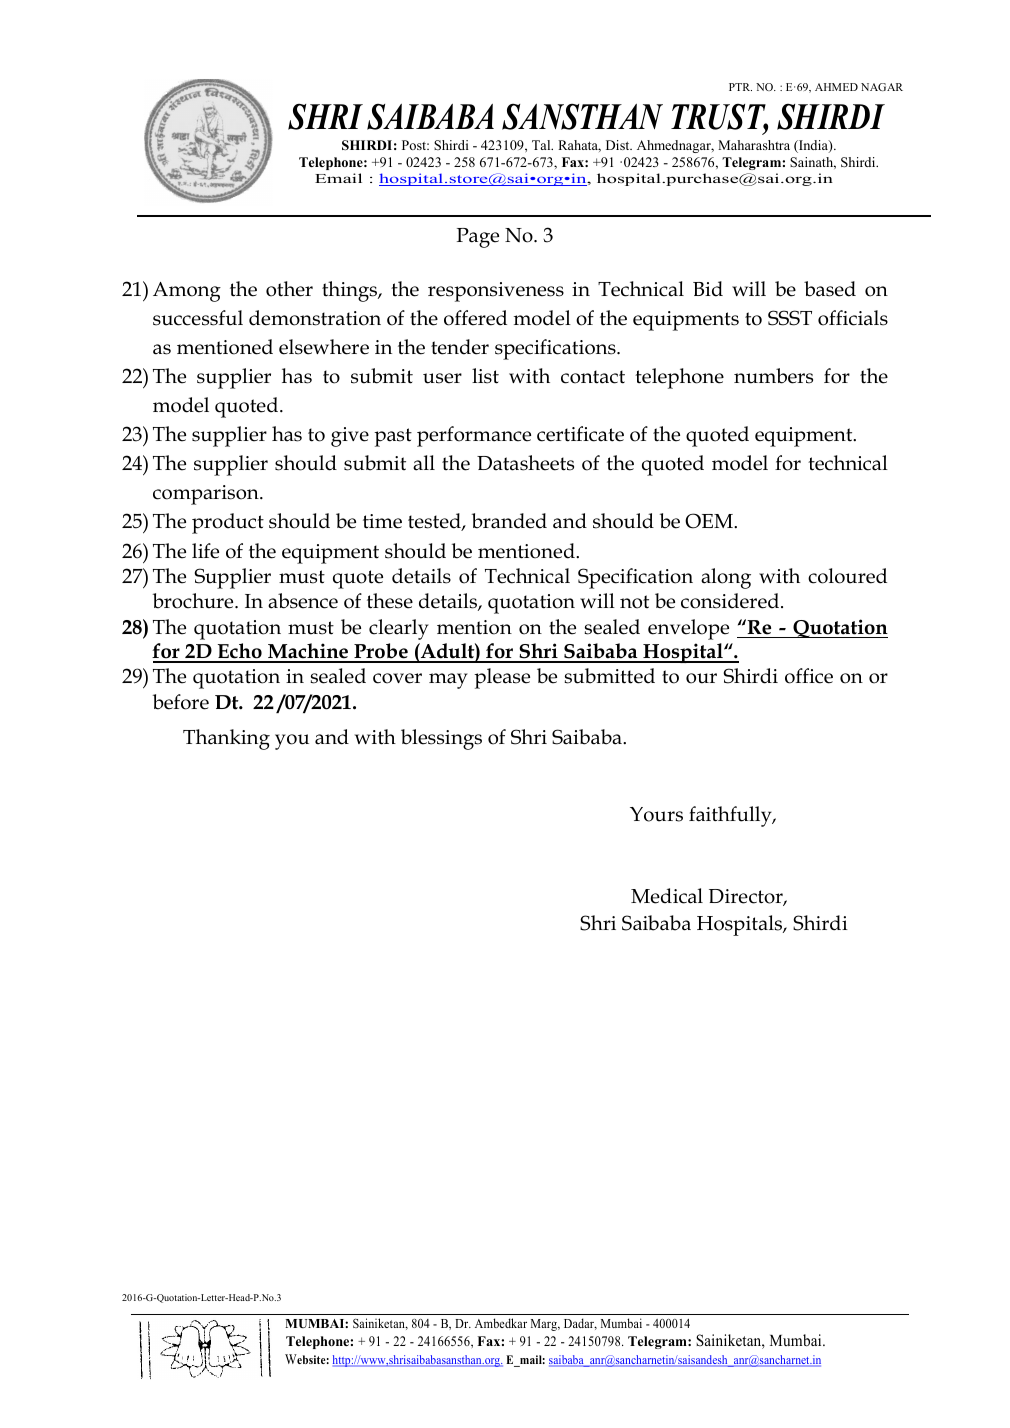  What do you see at coordinates (501, 1323) in the page?
I see `Ambedkar` at bounding box center [501, 1323].
